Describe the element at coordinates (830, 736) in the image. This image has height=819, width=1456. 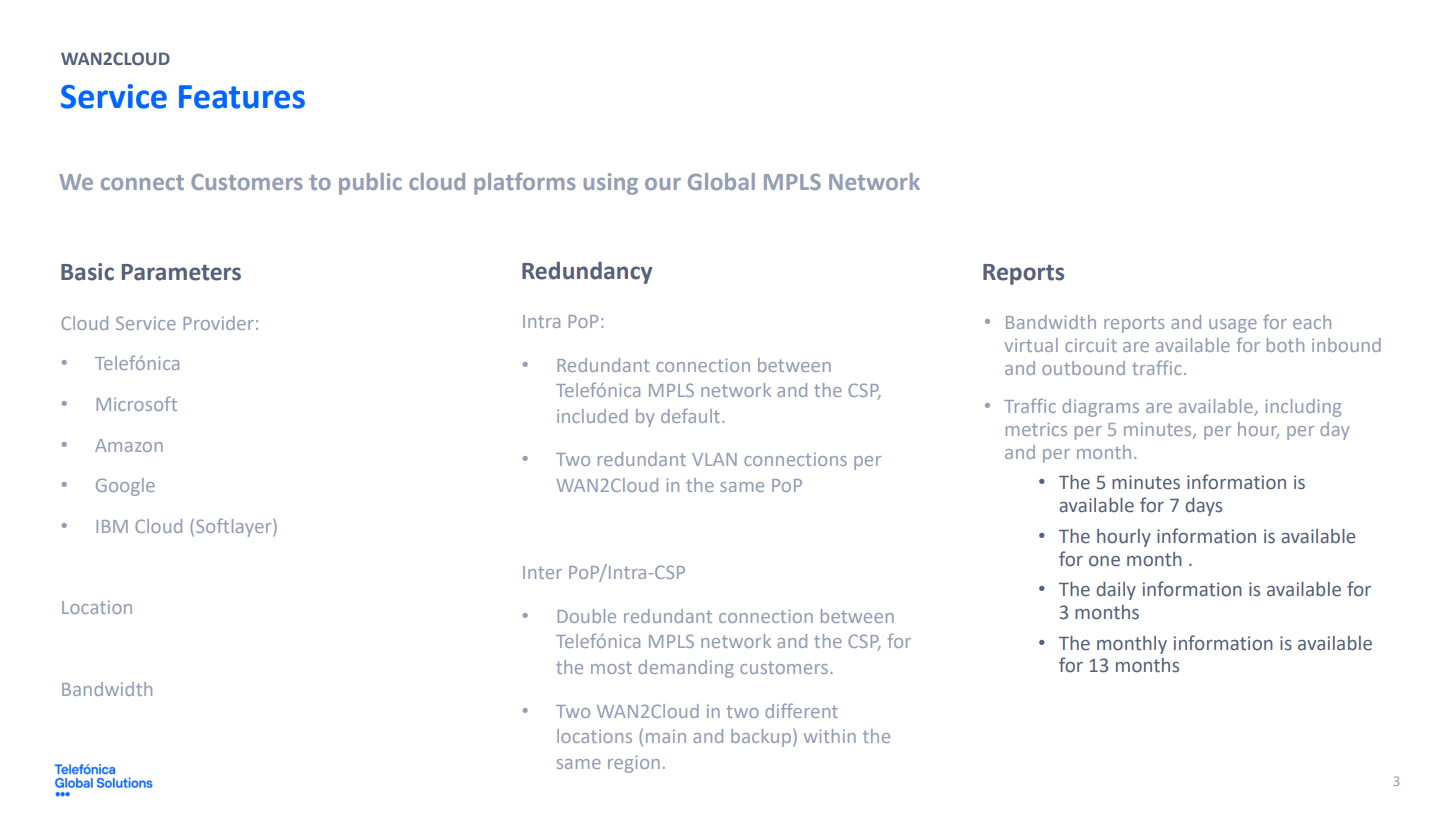
I see `within` at that location.
